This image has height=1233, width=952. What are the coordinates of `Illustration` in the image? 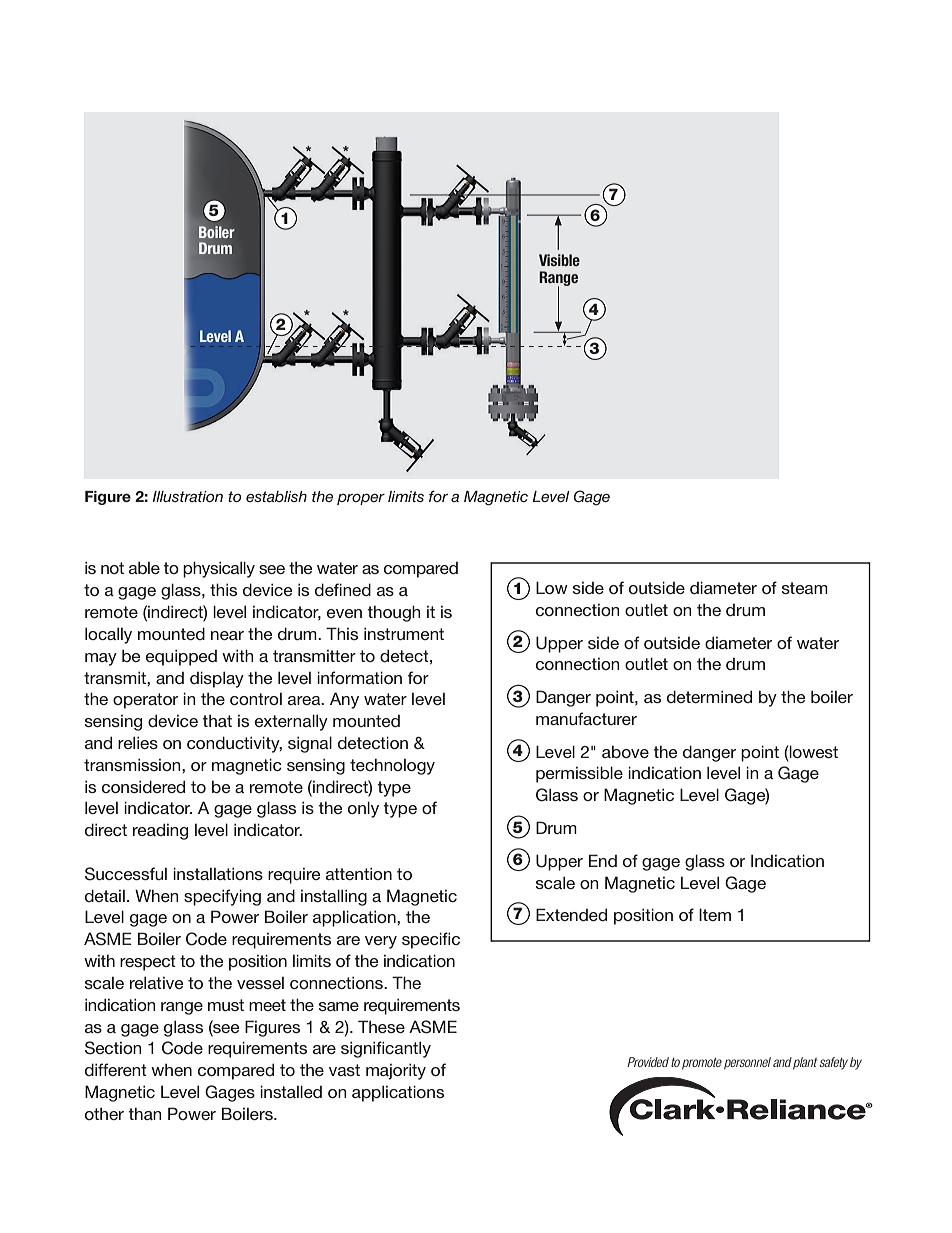 It's located at (187, 496).
